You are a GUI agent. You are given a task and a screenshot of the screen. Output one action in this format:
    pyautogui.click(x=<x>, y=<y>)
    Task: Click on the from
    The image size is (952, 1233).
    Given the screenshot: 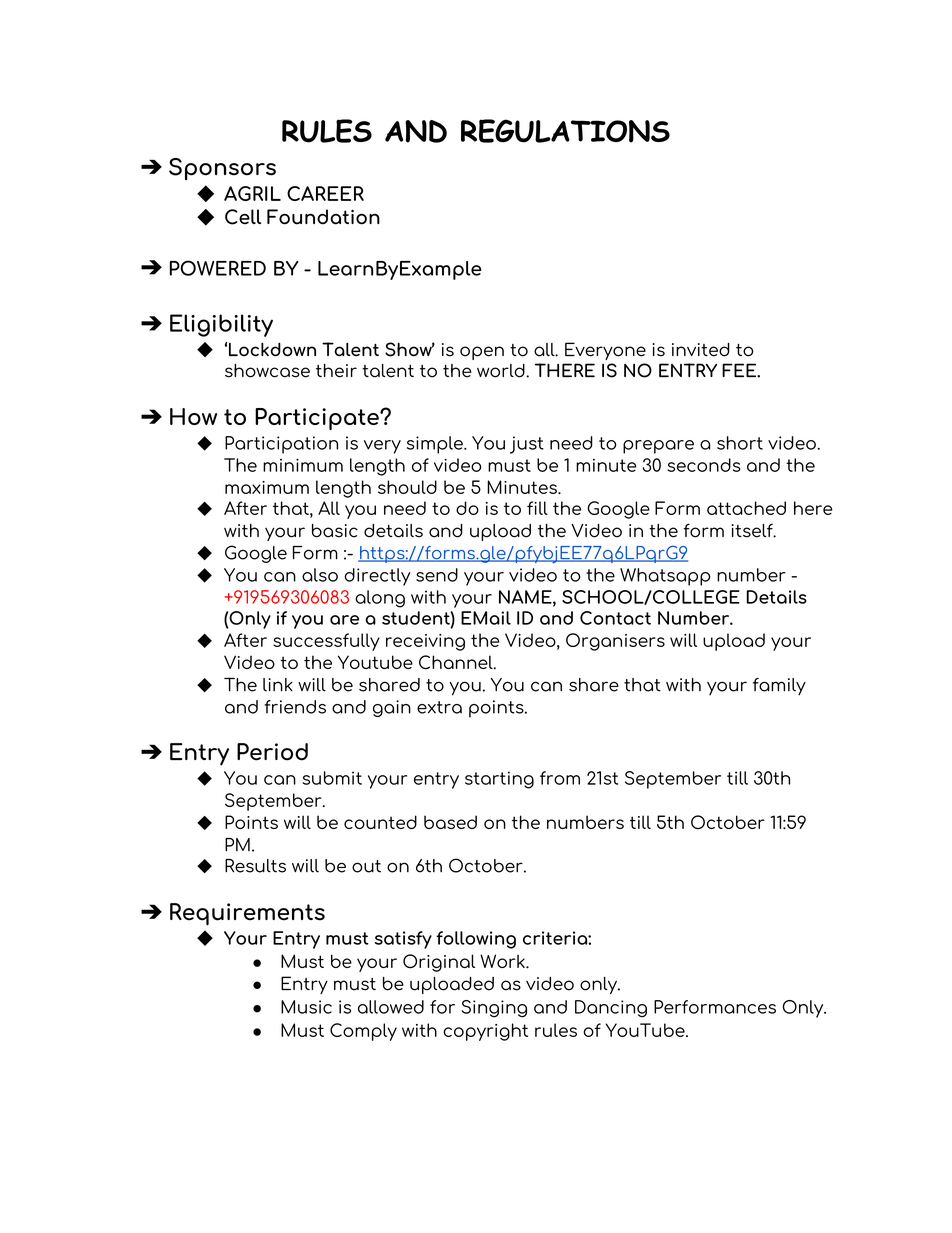 What is the action you would take?
    pyautogui.click(x=560, y=778)
